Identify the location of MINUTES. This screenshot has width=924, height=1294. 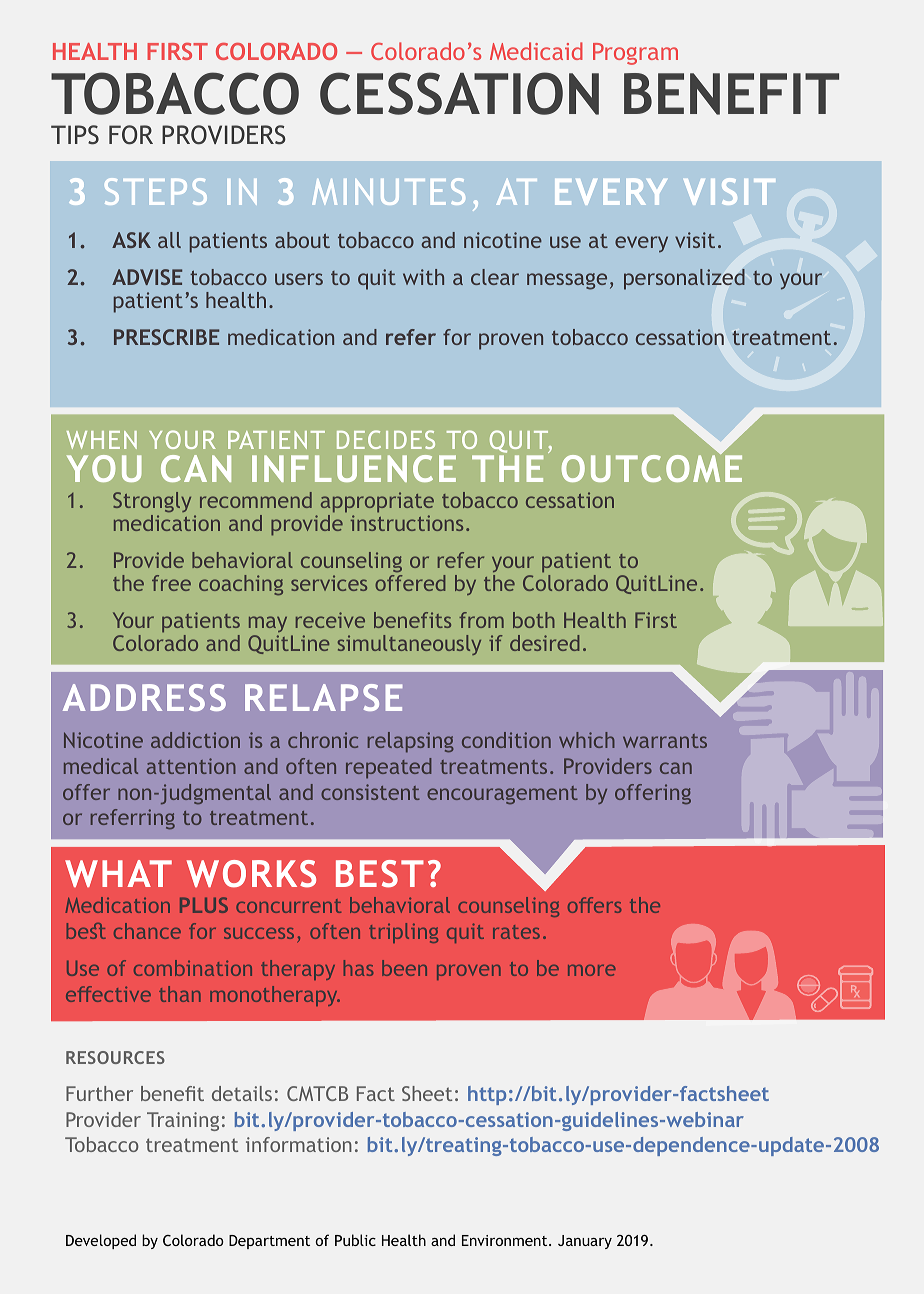
(388, 191).
